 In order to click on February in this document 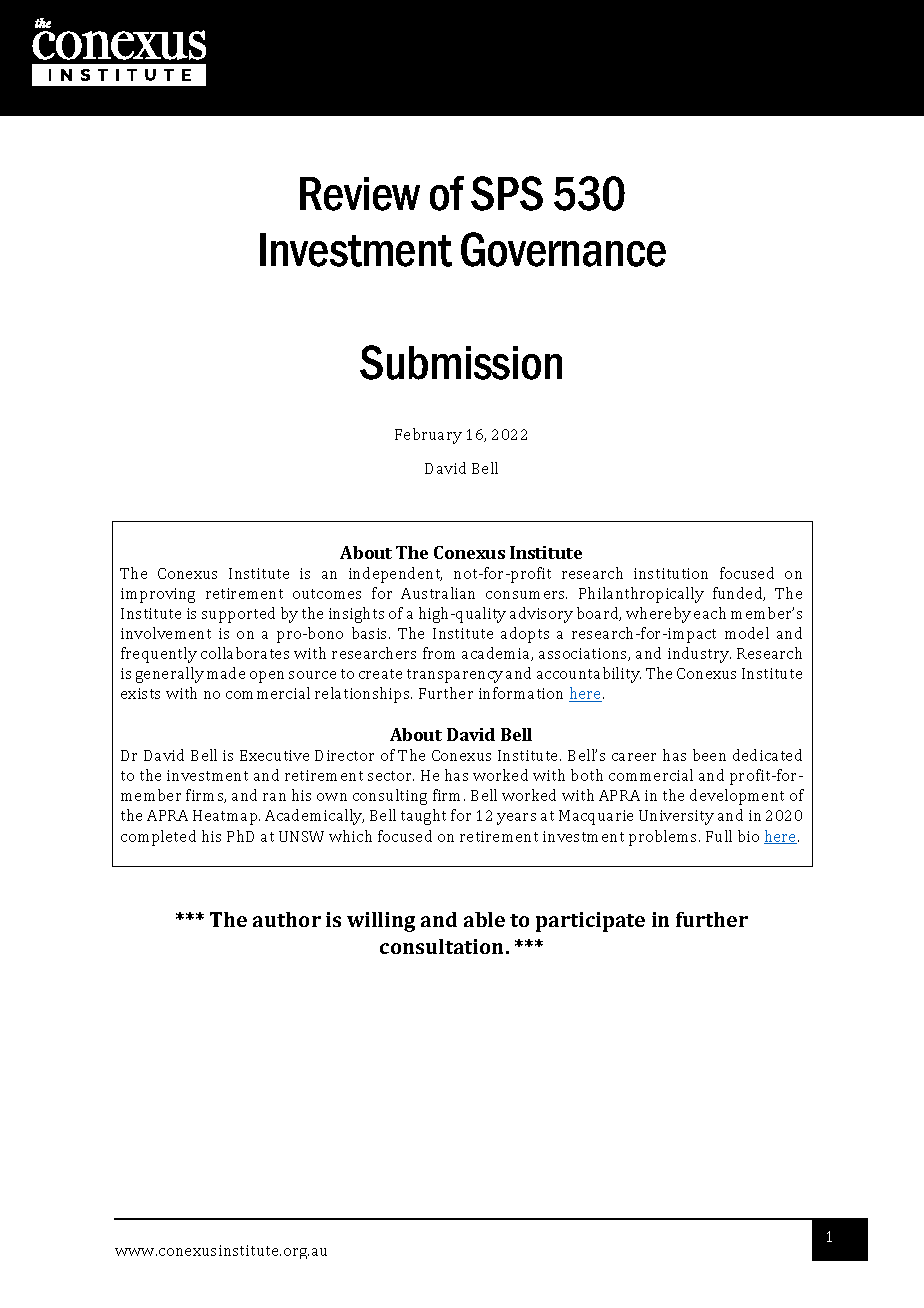, I will do `click(428, 436)`.
